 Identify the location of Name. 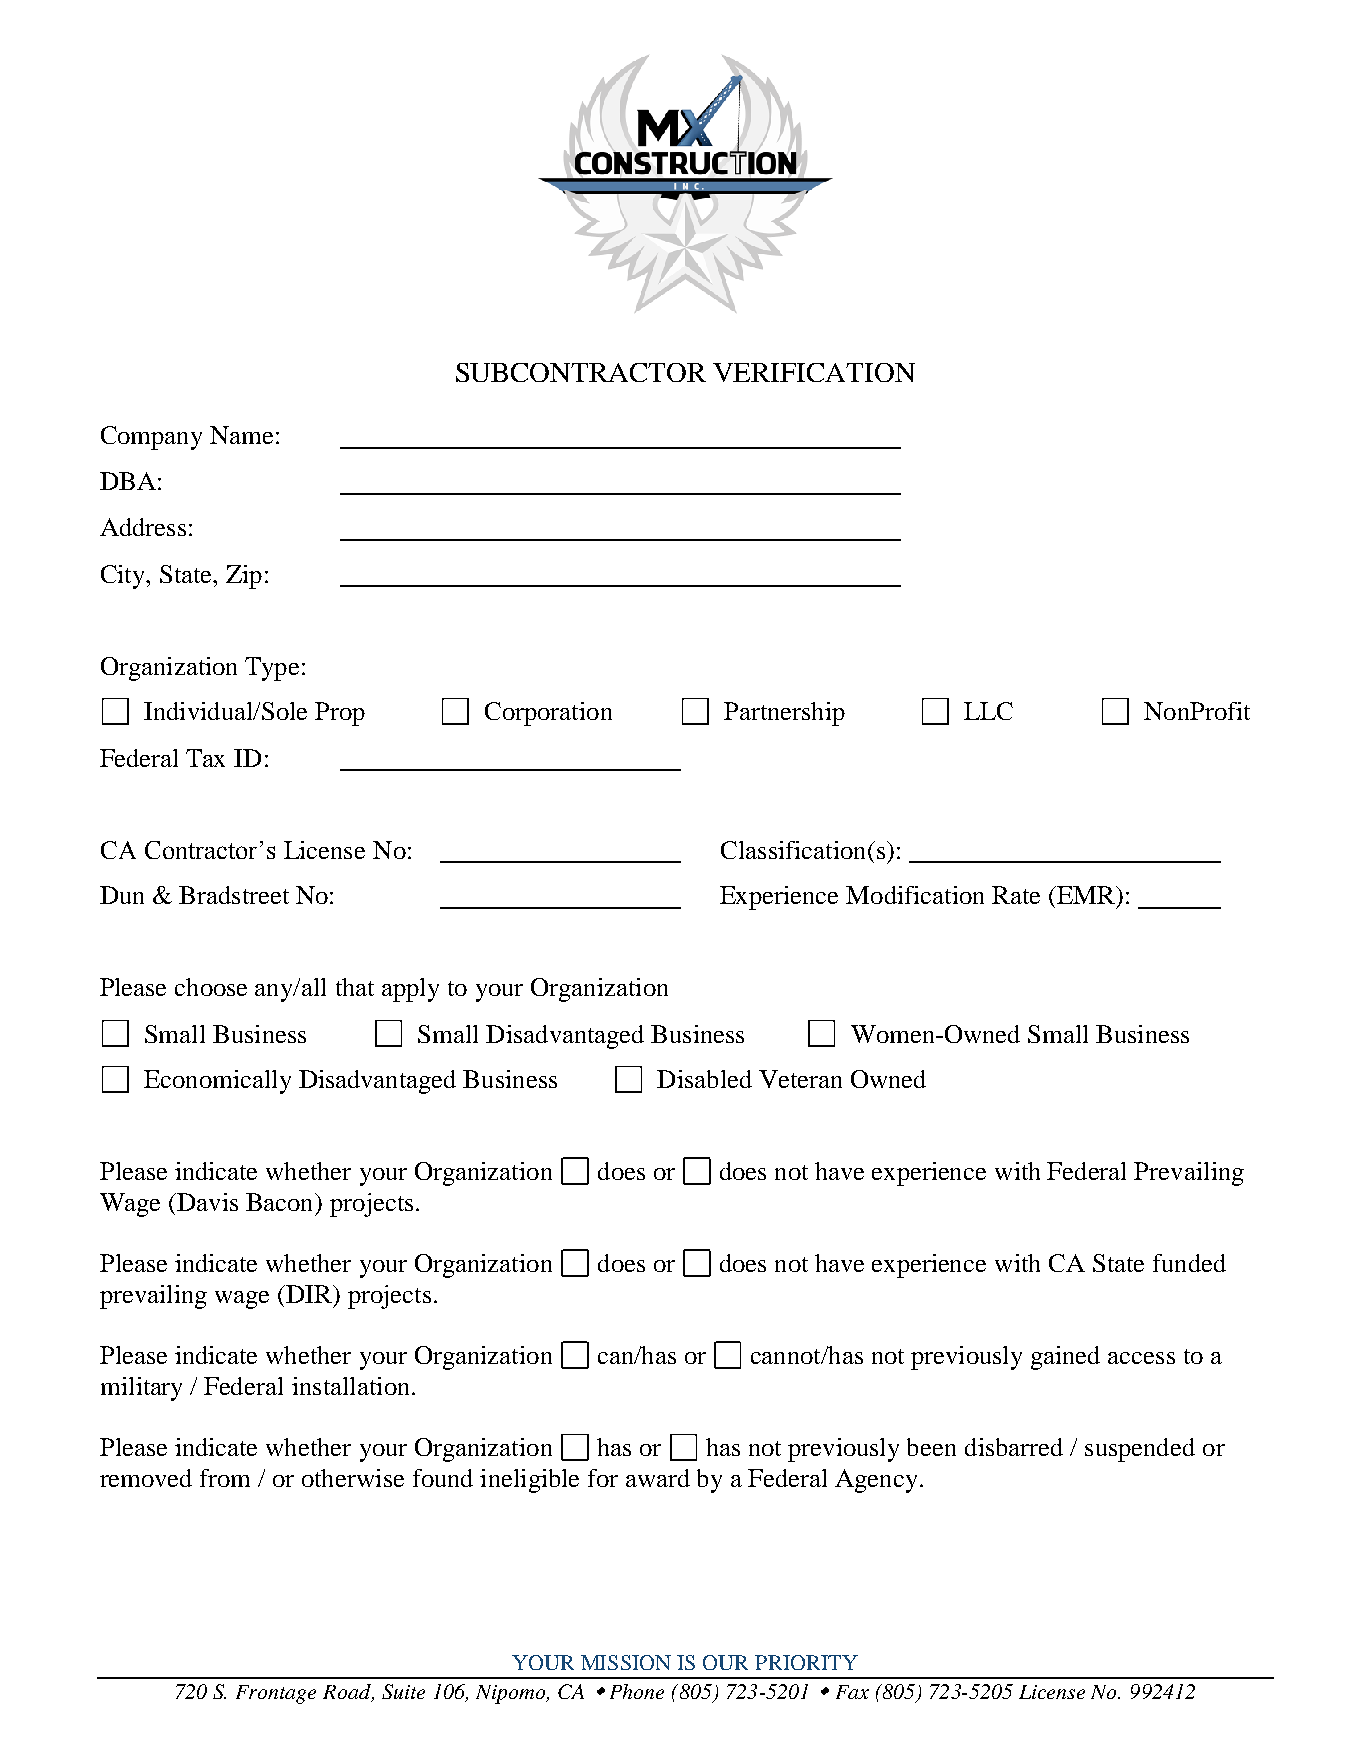
(241, 435).
